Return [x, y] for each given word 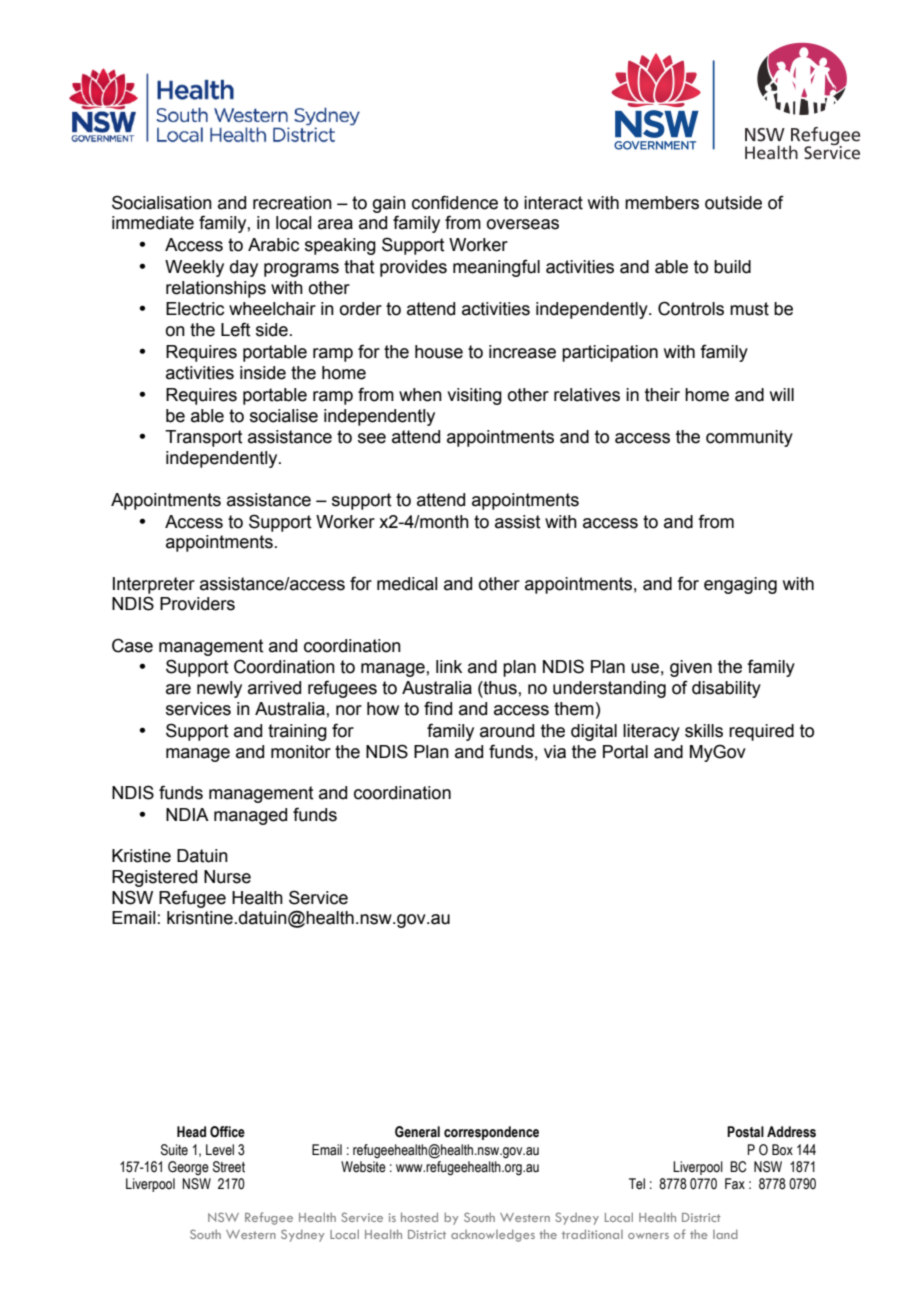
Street [229, 1167]
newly [219, 689]
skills [704, 731]
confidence [455, 202]
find [438, 708]
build [732, 267]
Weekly [194, 268]
